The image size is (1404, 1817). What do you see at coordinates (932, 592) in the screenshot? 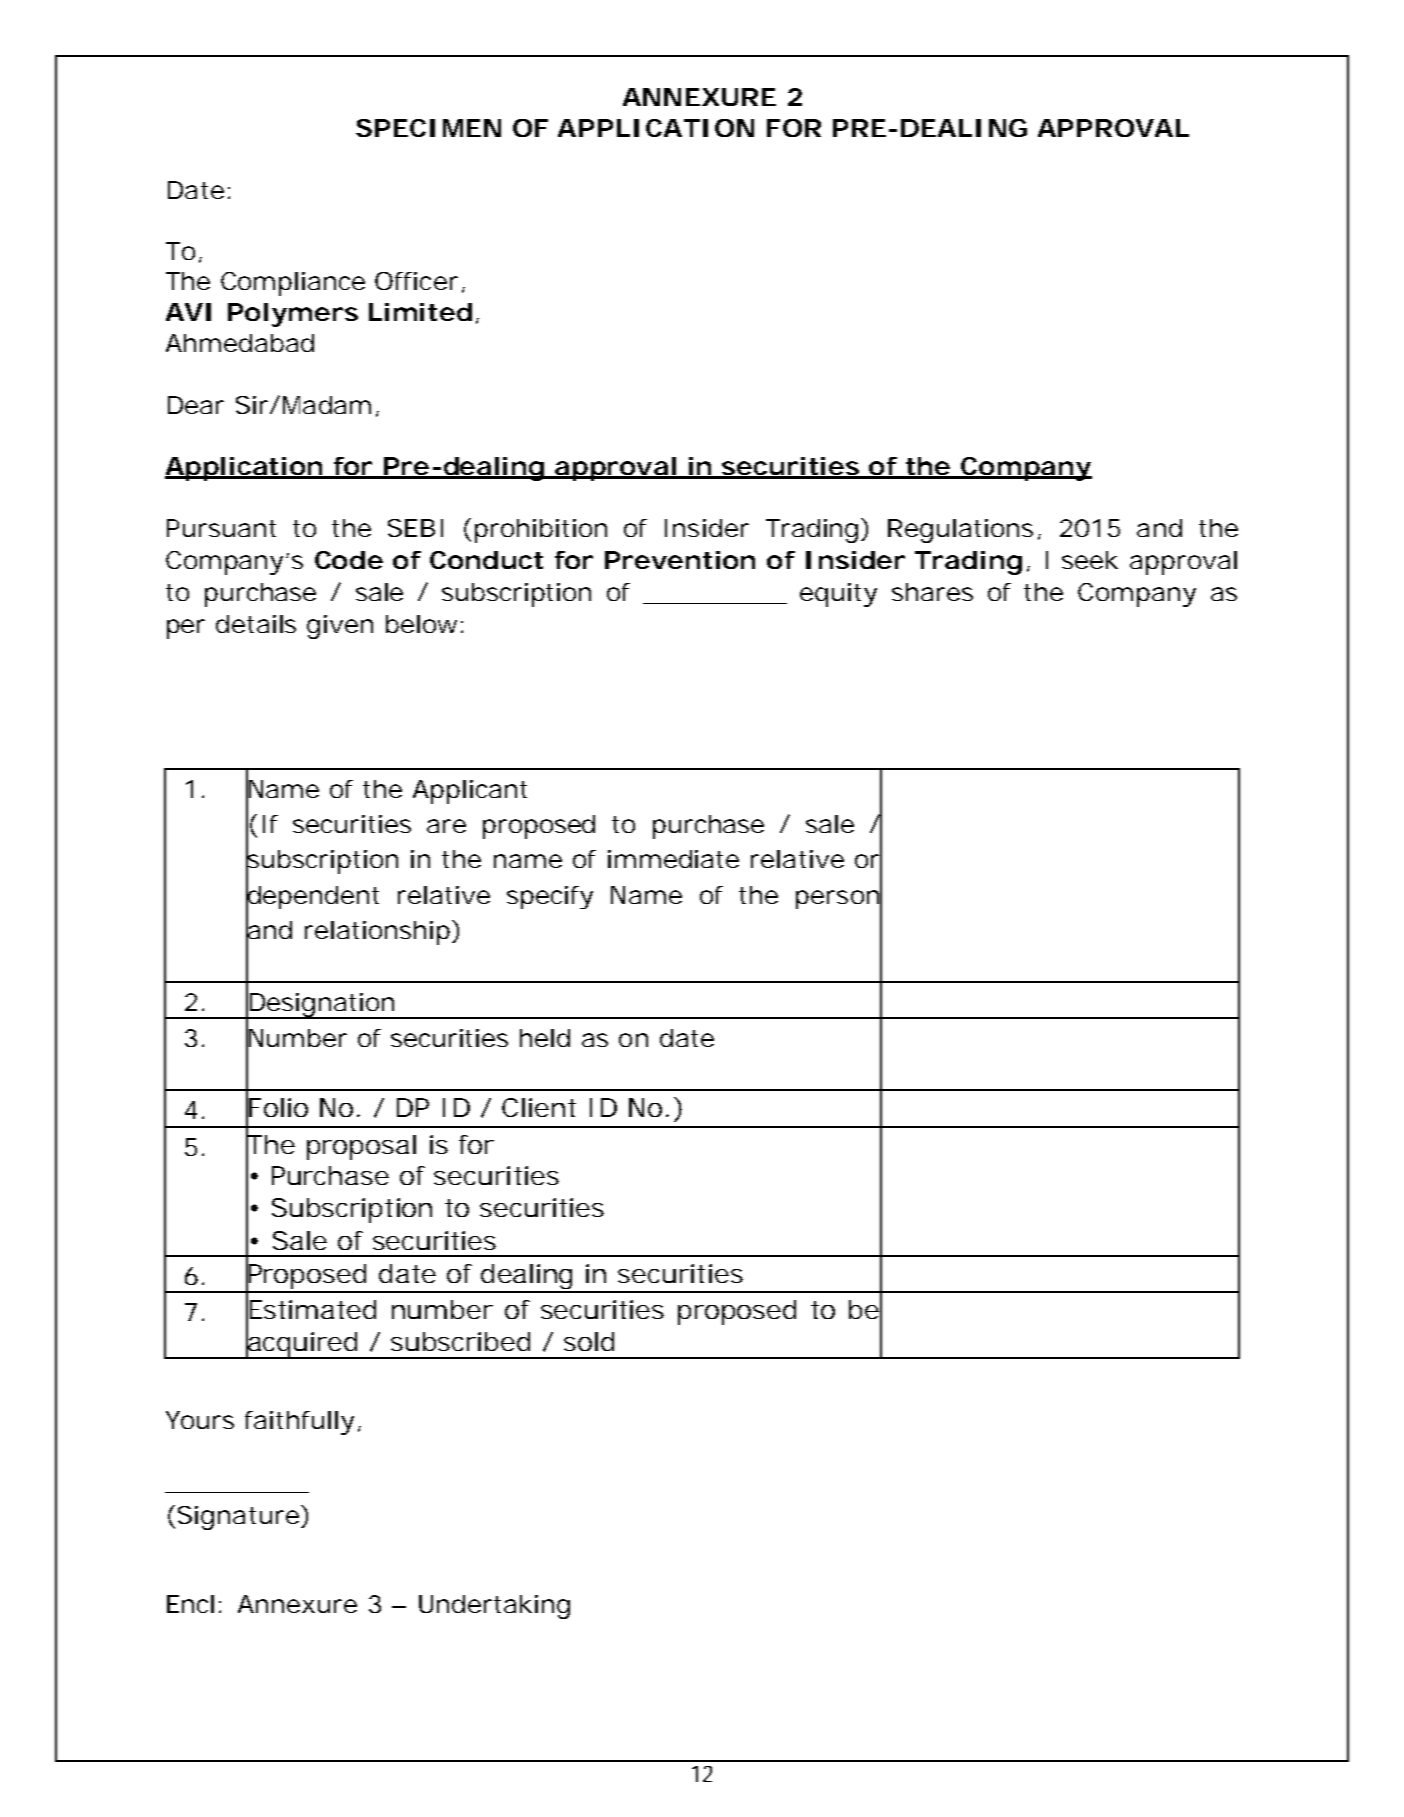
I see `shares` at bounding box center [932, 592].
